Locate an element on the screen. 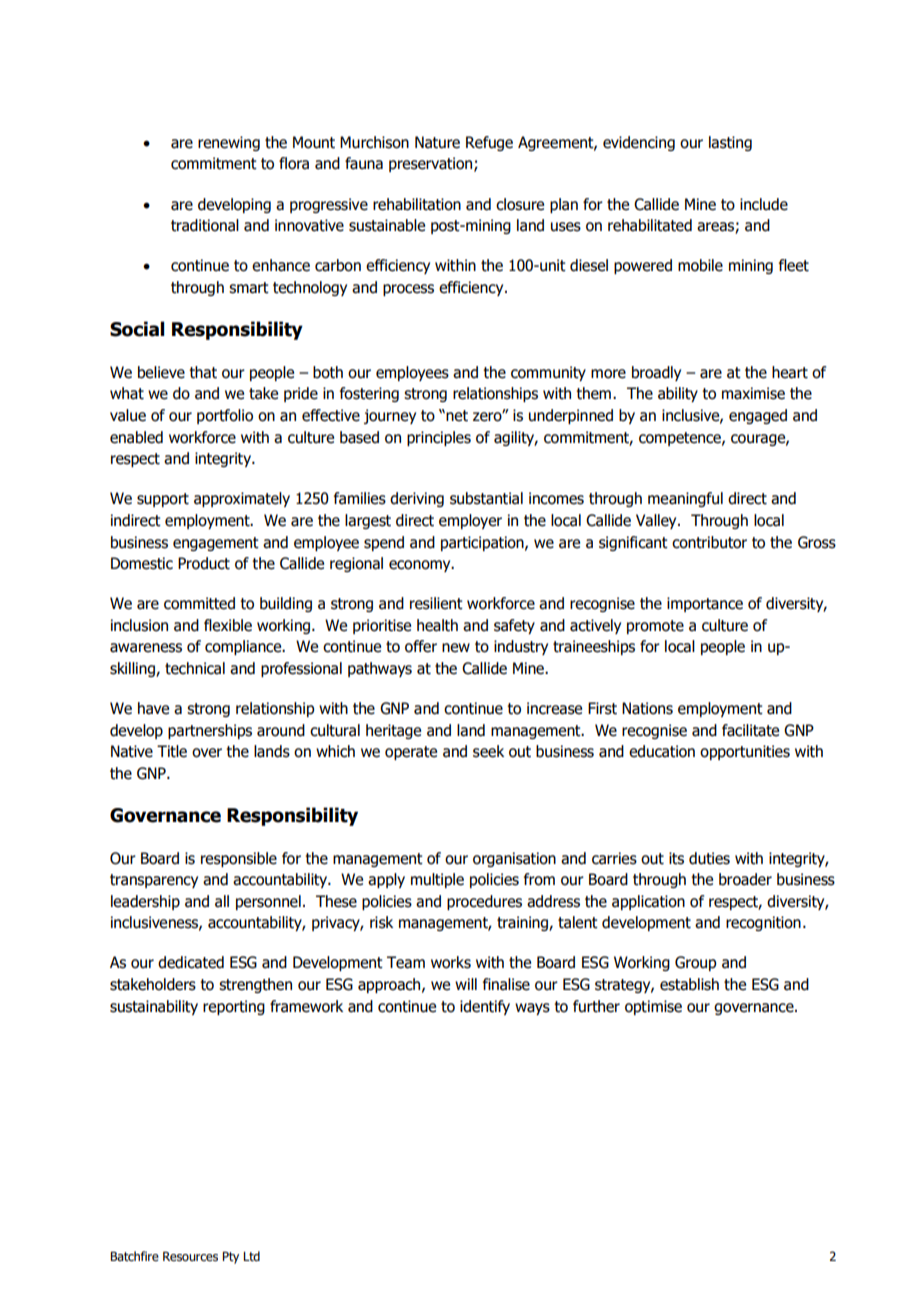 Image resolution: width=924 pixels, height=1308 pixels. engaged is located at coordinates (758, 416).
